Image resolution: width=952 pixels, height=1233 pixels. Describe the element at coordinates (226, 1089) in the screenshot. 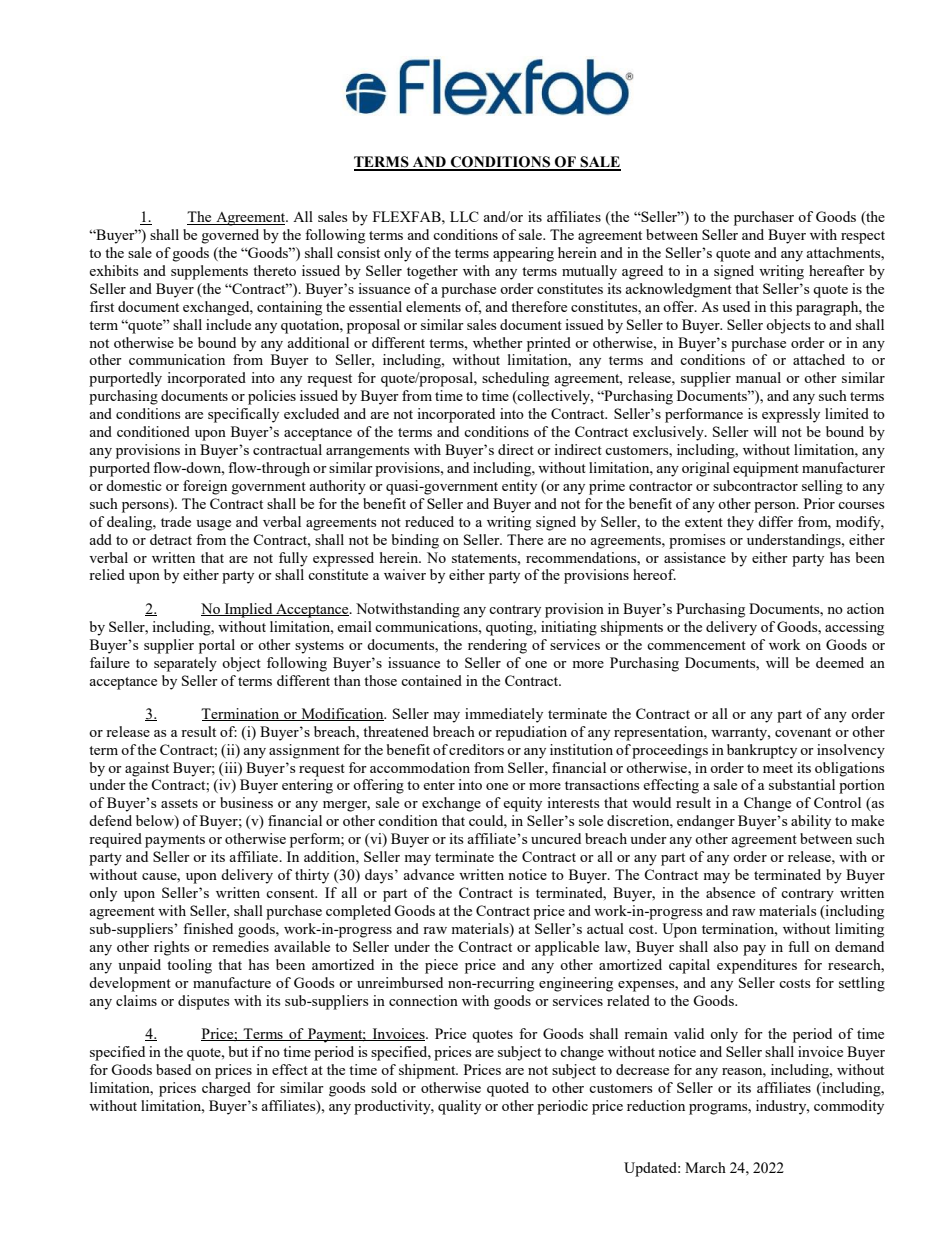

I see `charged` at that location.
